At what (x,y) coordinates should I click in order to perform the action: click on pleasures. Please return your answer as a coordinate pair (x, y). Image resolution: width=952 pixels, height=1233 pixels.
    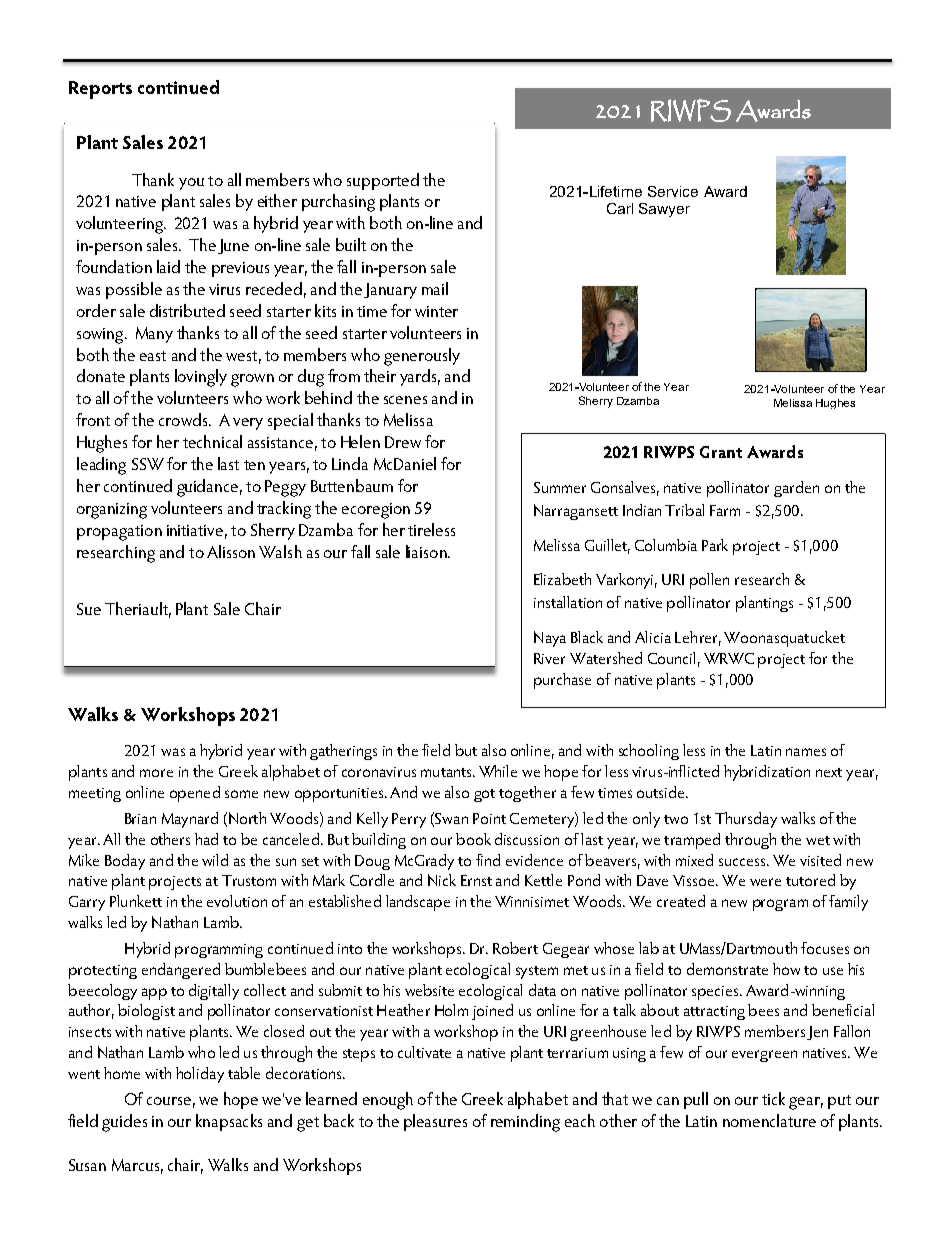
    Looking at the image, I should click on (435, 1122).
